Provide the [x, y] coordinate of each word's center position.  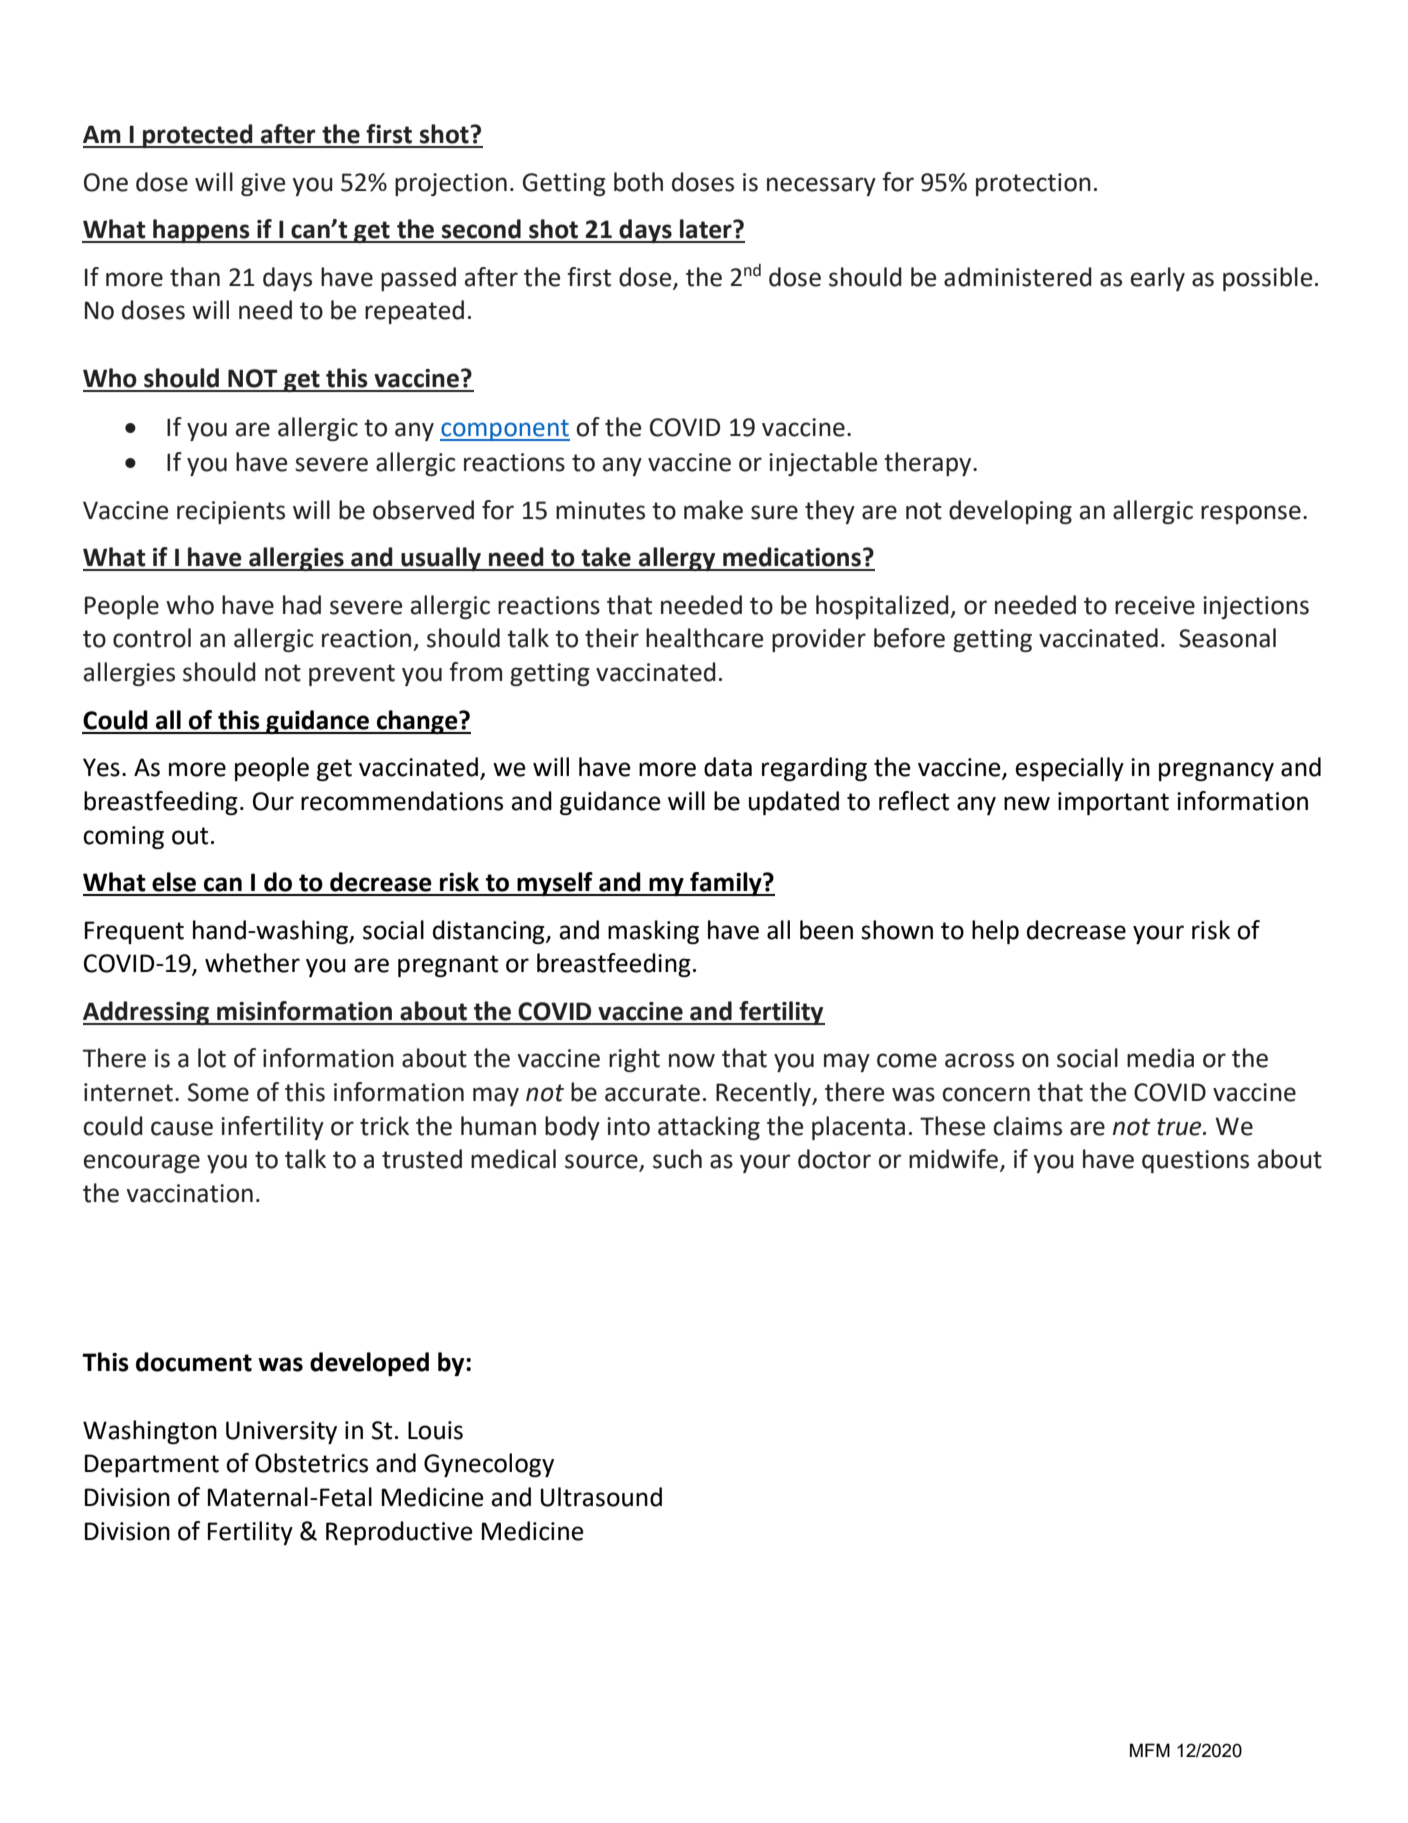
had [302, 605]
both [638, 182]
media [1160, 1058]
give [263, 184]
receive [1155, 605]
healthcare [704, 638]
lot [212, 1058]
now [692, 1060]
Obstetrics [311, 1463]
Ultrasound [601, 1497]
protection [1033, 184]
